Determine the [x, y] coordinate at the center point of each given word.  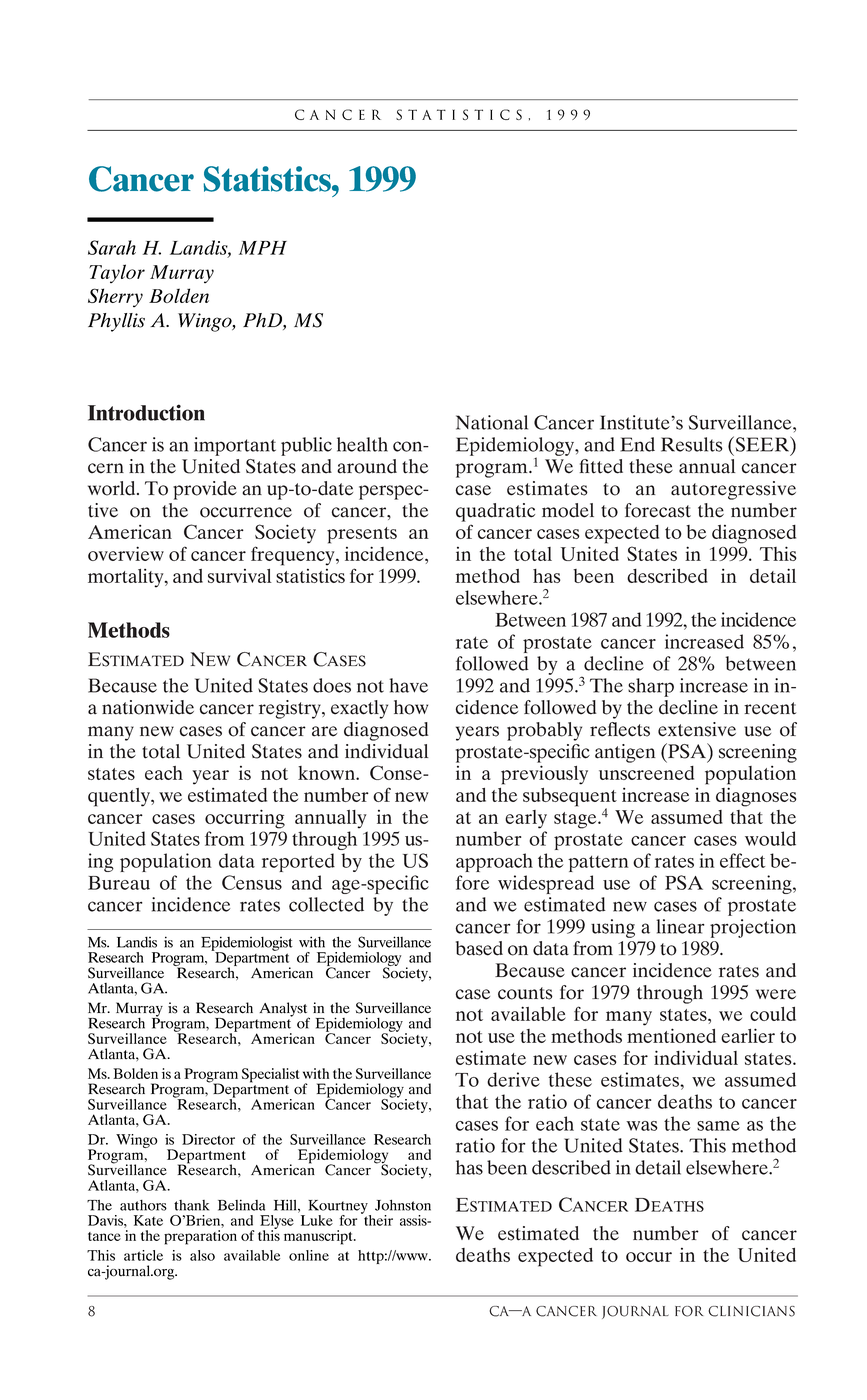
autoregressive [733, 490]
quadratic [495, 512]
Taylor [117, 273]
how [411, 707]
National [492, 422]
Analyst [284, 1010]
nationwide [148, 707]
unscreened [646, 773]
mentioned [671, 1035]
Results [692, 444]
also [202, 1255]
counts [525, 993]
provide [205, 490]
